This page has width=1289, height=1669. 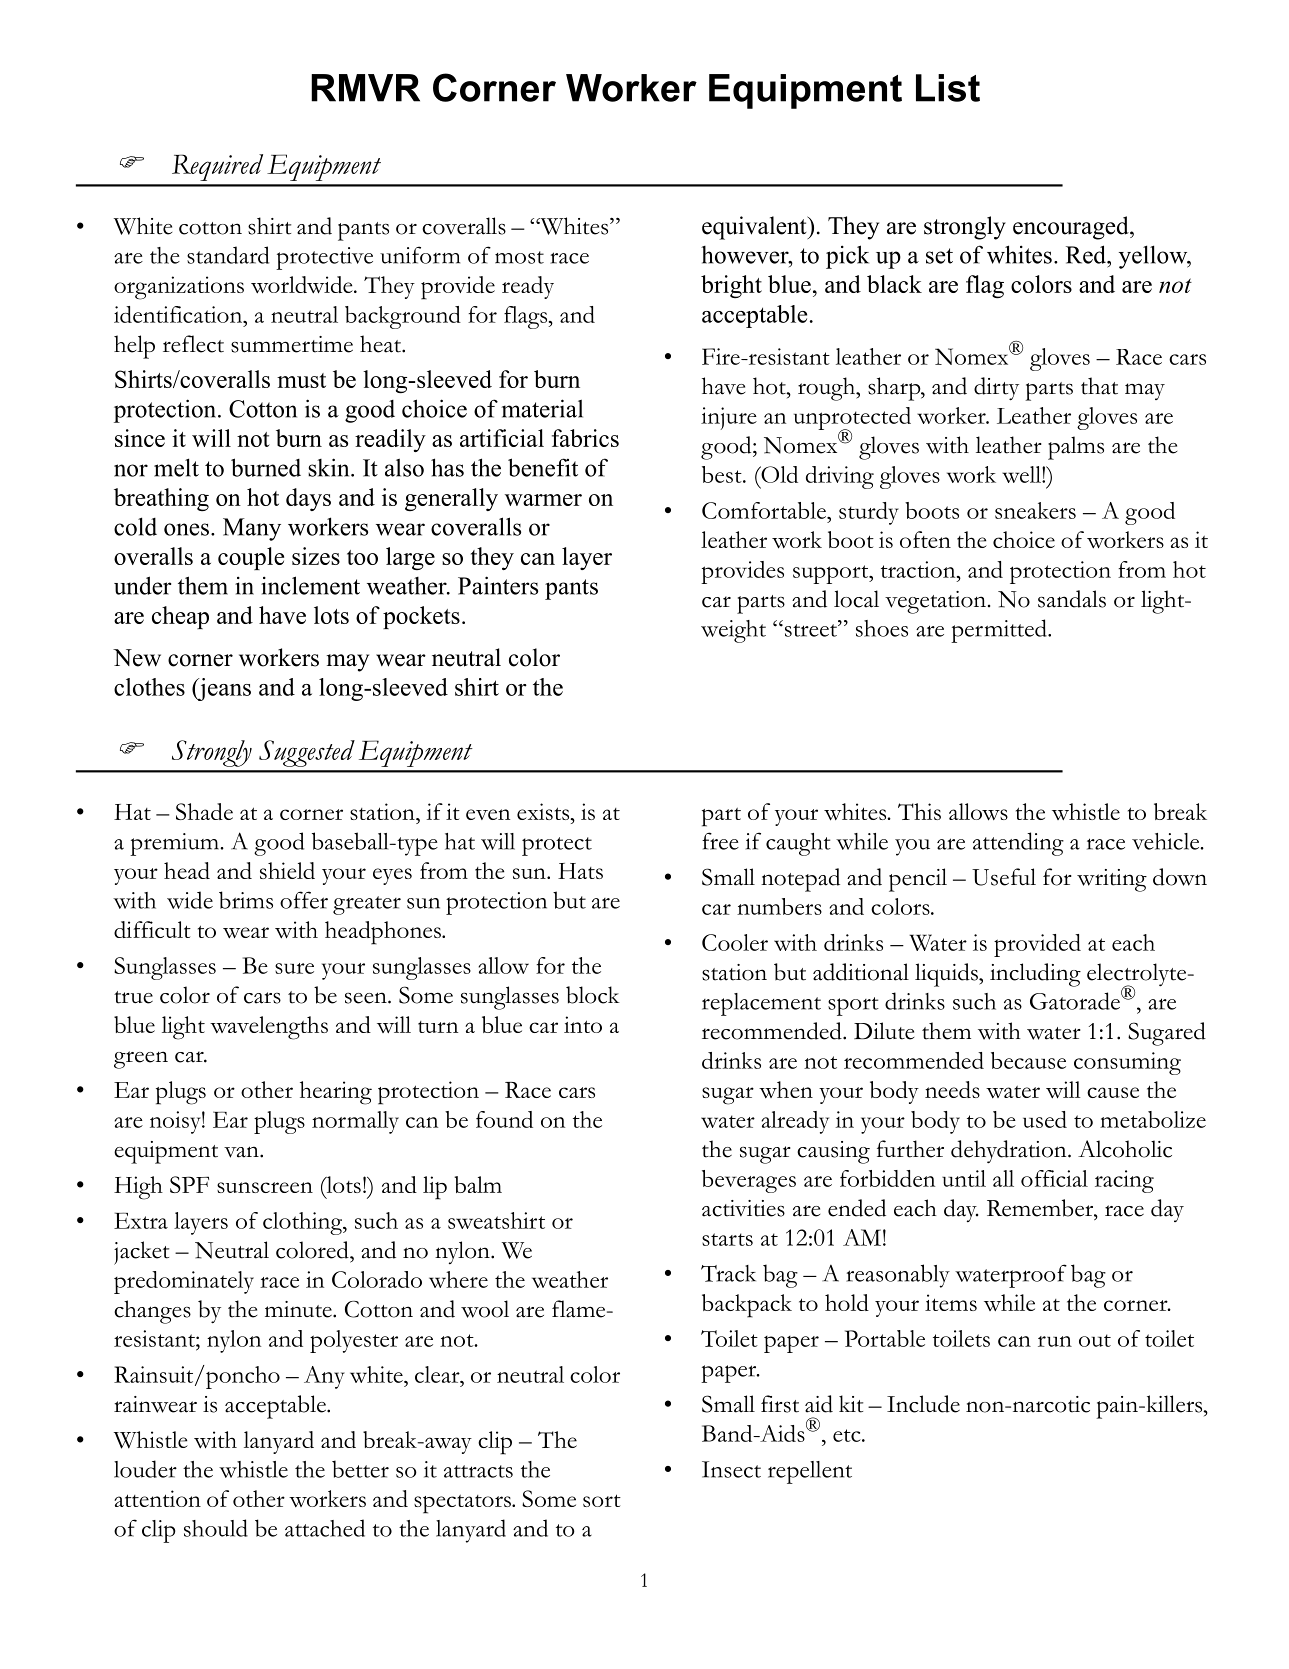 I want to click on should, so click(x=216, y=1528).
